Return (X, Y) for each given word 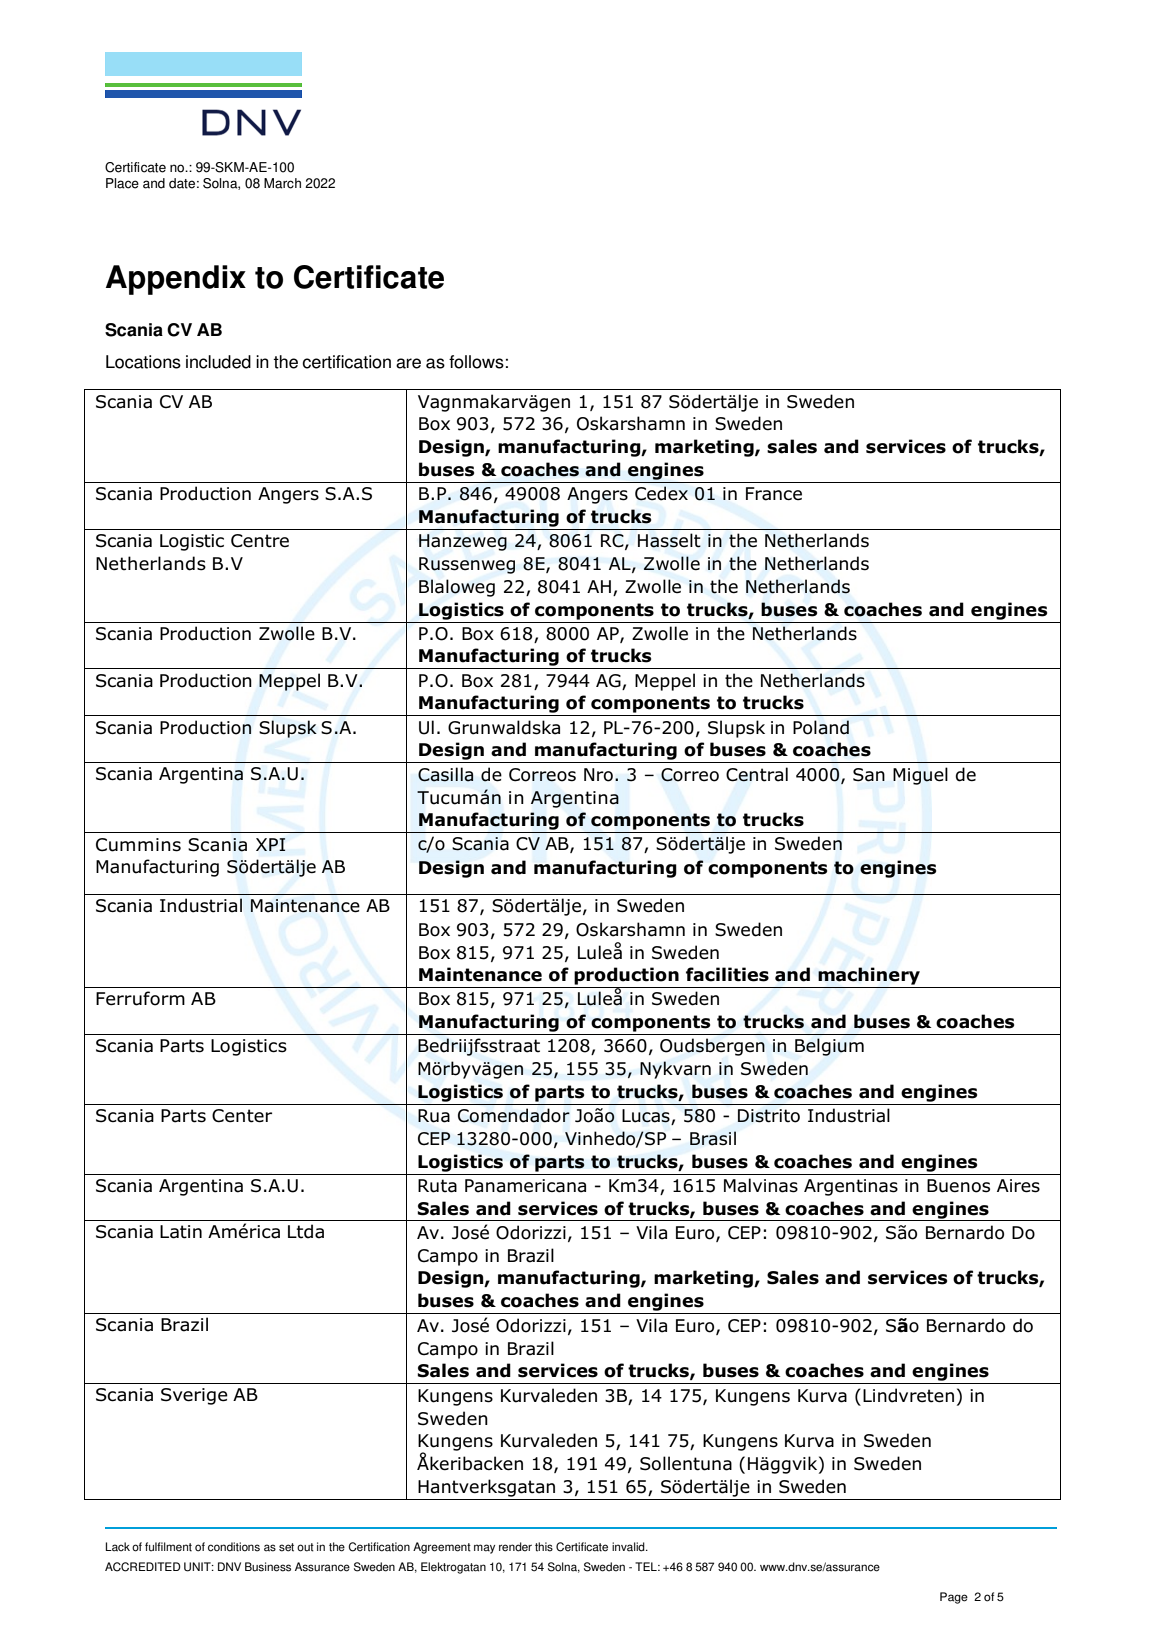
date (182, 183)
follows (476, 362)
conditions (234, 1547)
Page (954, 1598)
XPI (271, 844)
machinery (869, 976)
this (544, 1547)
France (774, 494)
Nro (598, 775)
